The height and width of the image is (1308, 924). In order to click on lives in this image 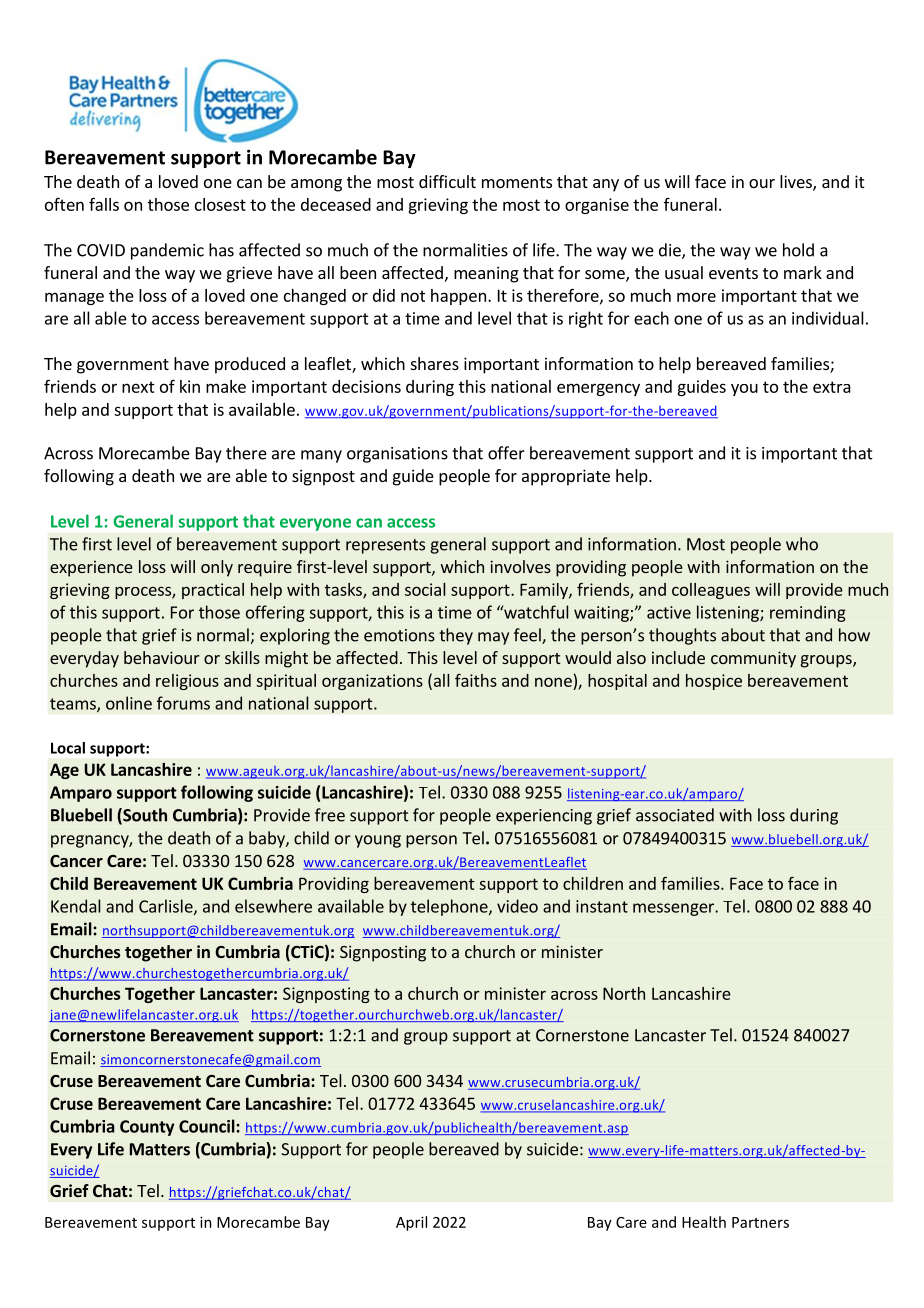, I will do `click(797, 183)`.
